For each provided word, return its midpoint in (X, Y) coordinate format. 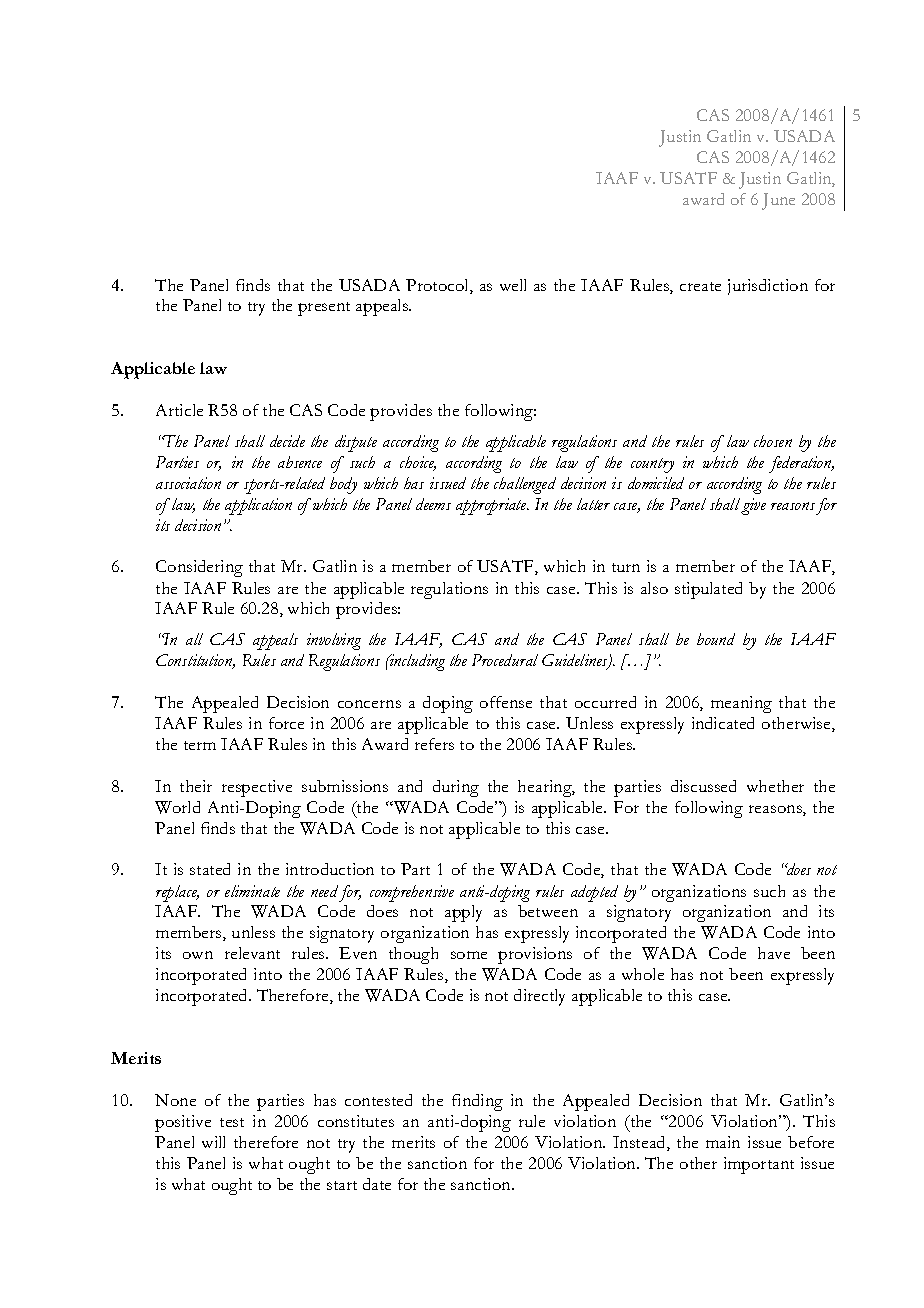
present (324, 309)
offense (506, 702)
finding (477, 1102)
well (513, 285)
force (286, 723)
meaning (741, 704)
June (778, 201)
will (213, 1142)
